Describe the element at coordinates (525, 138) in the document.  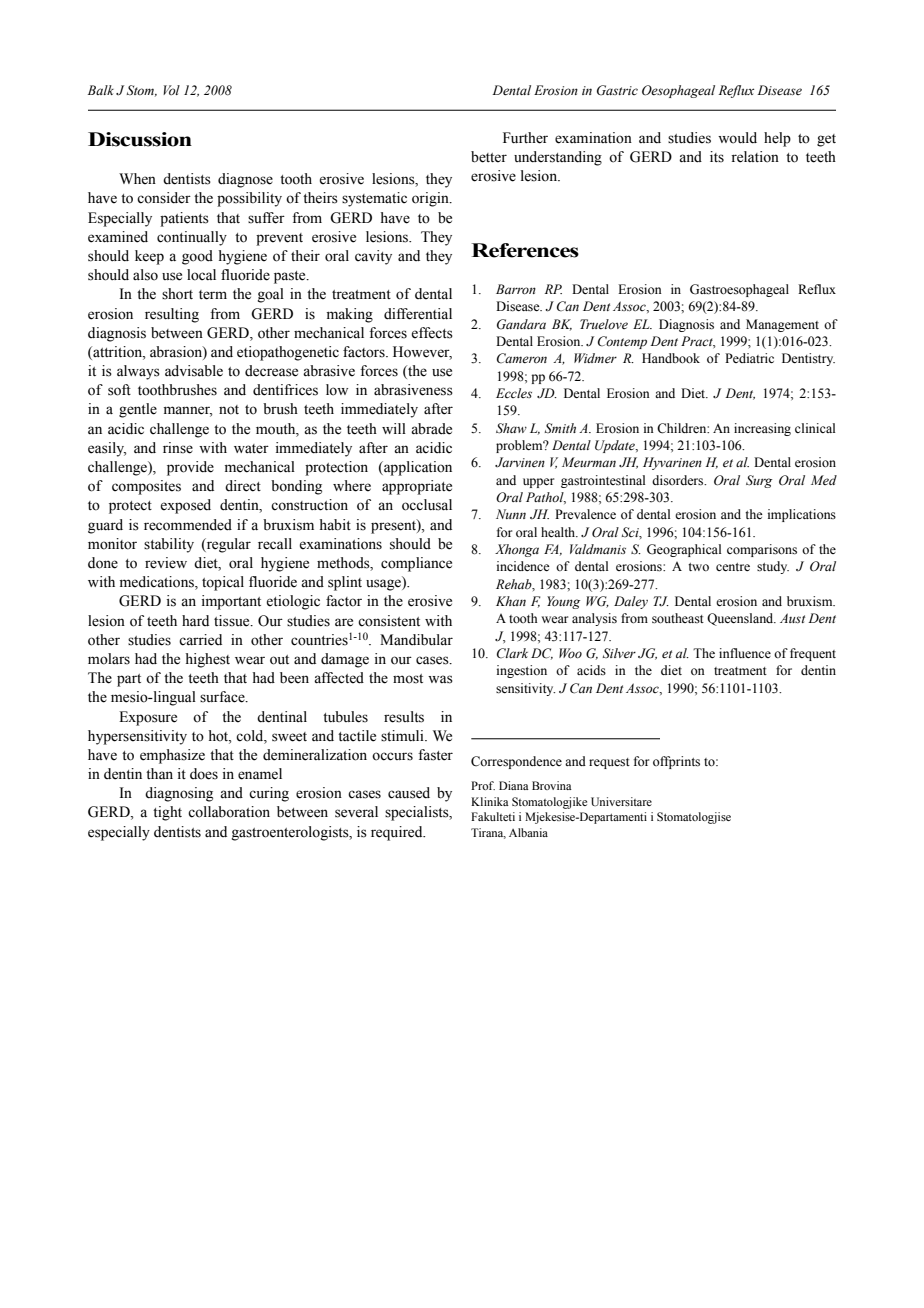
I see `Further` at that location.
